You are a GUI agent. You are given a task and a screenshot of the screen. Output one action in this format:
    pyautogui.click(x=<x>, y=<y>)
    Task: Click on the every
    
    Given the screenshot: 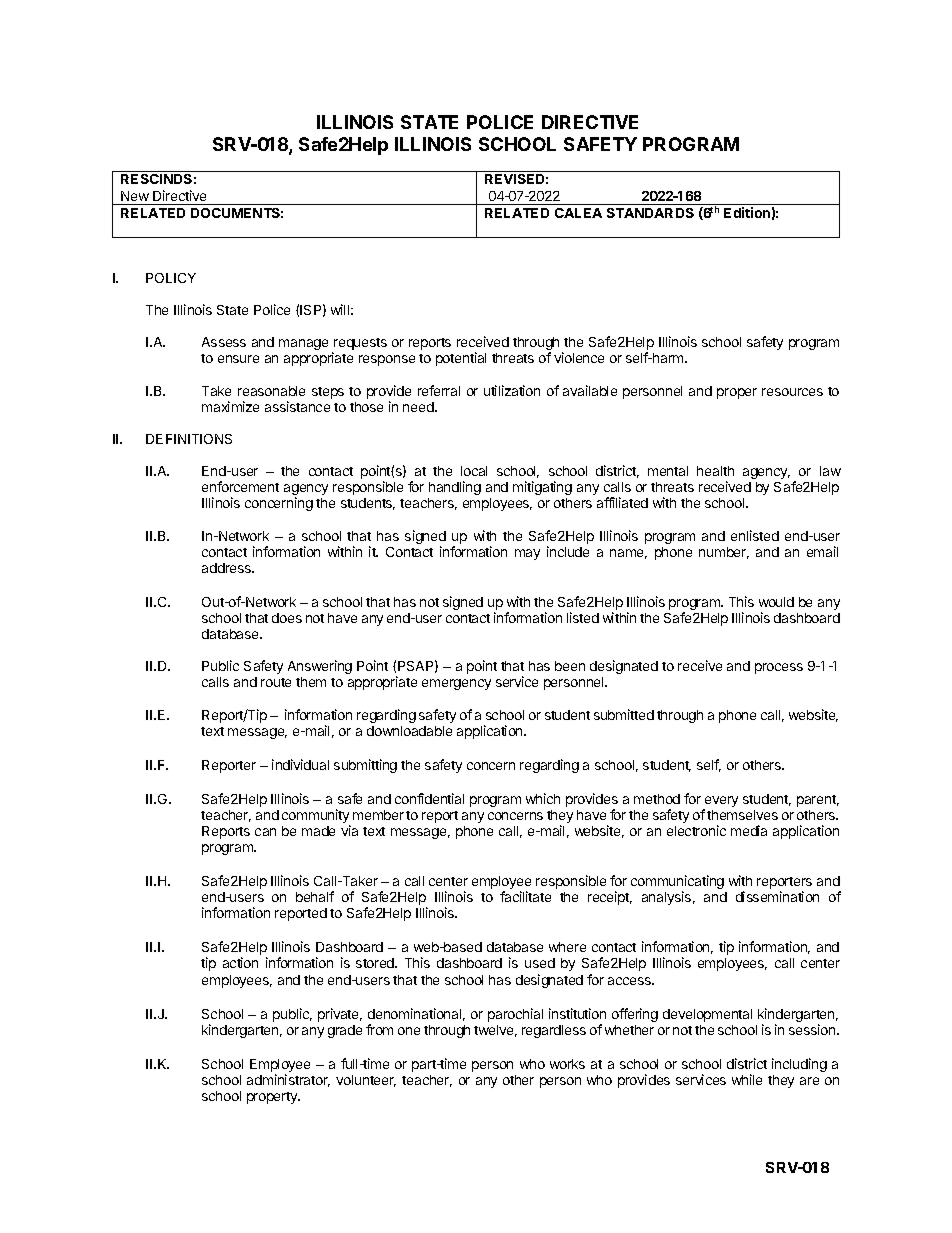 What is the action you would take?
    pyautogui.click(x=720, y=803)
